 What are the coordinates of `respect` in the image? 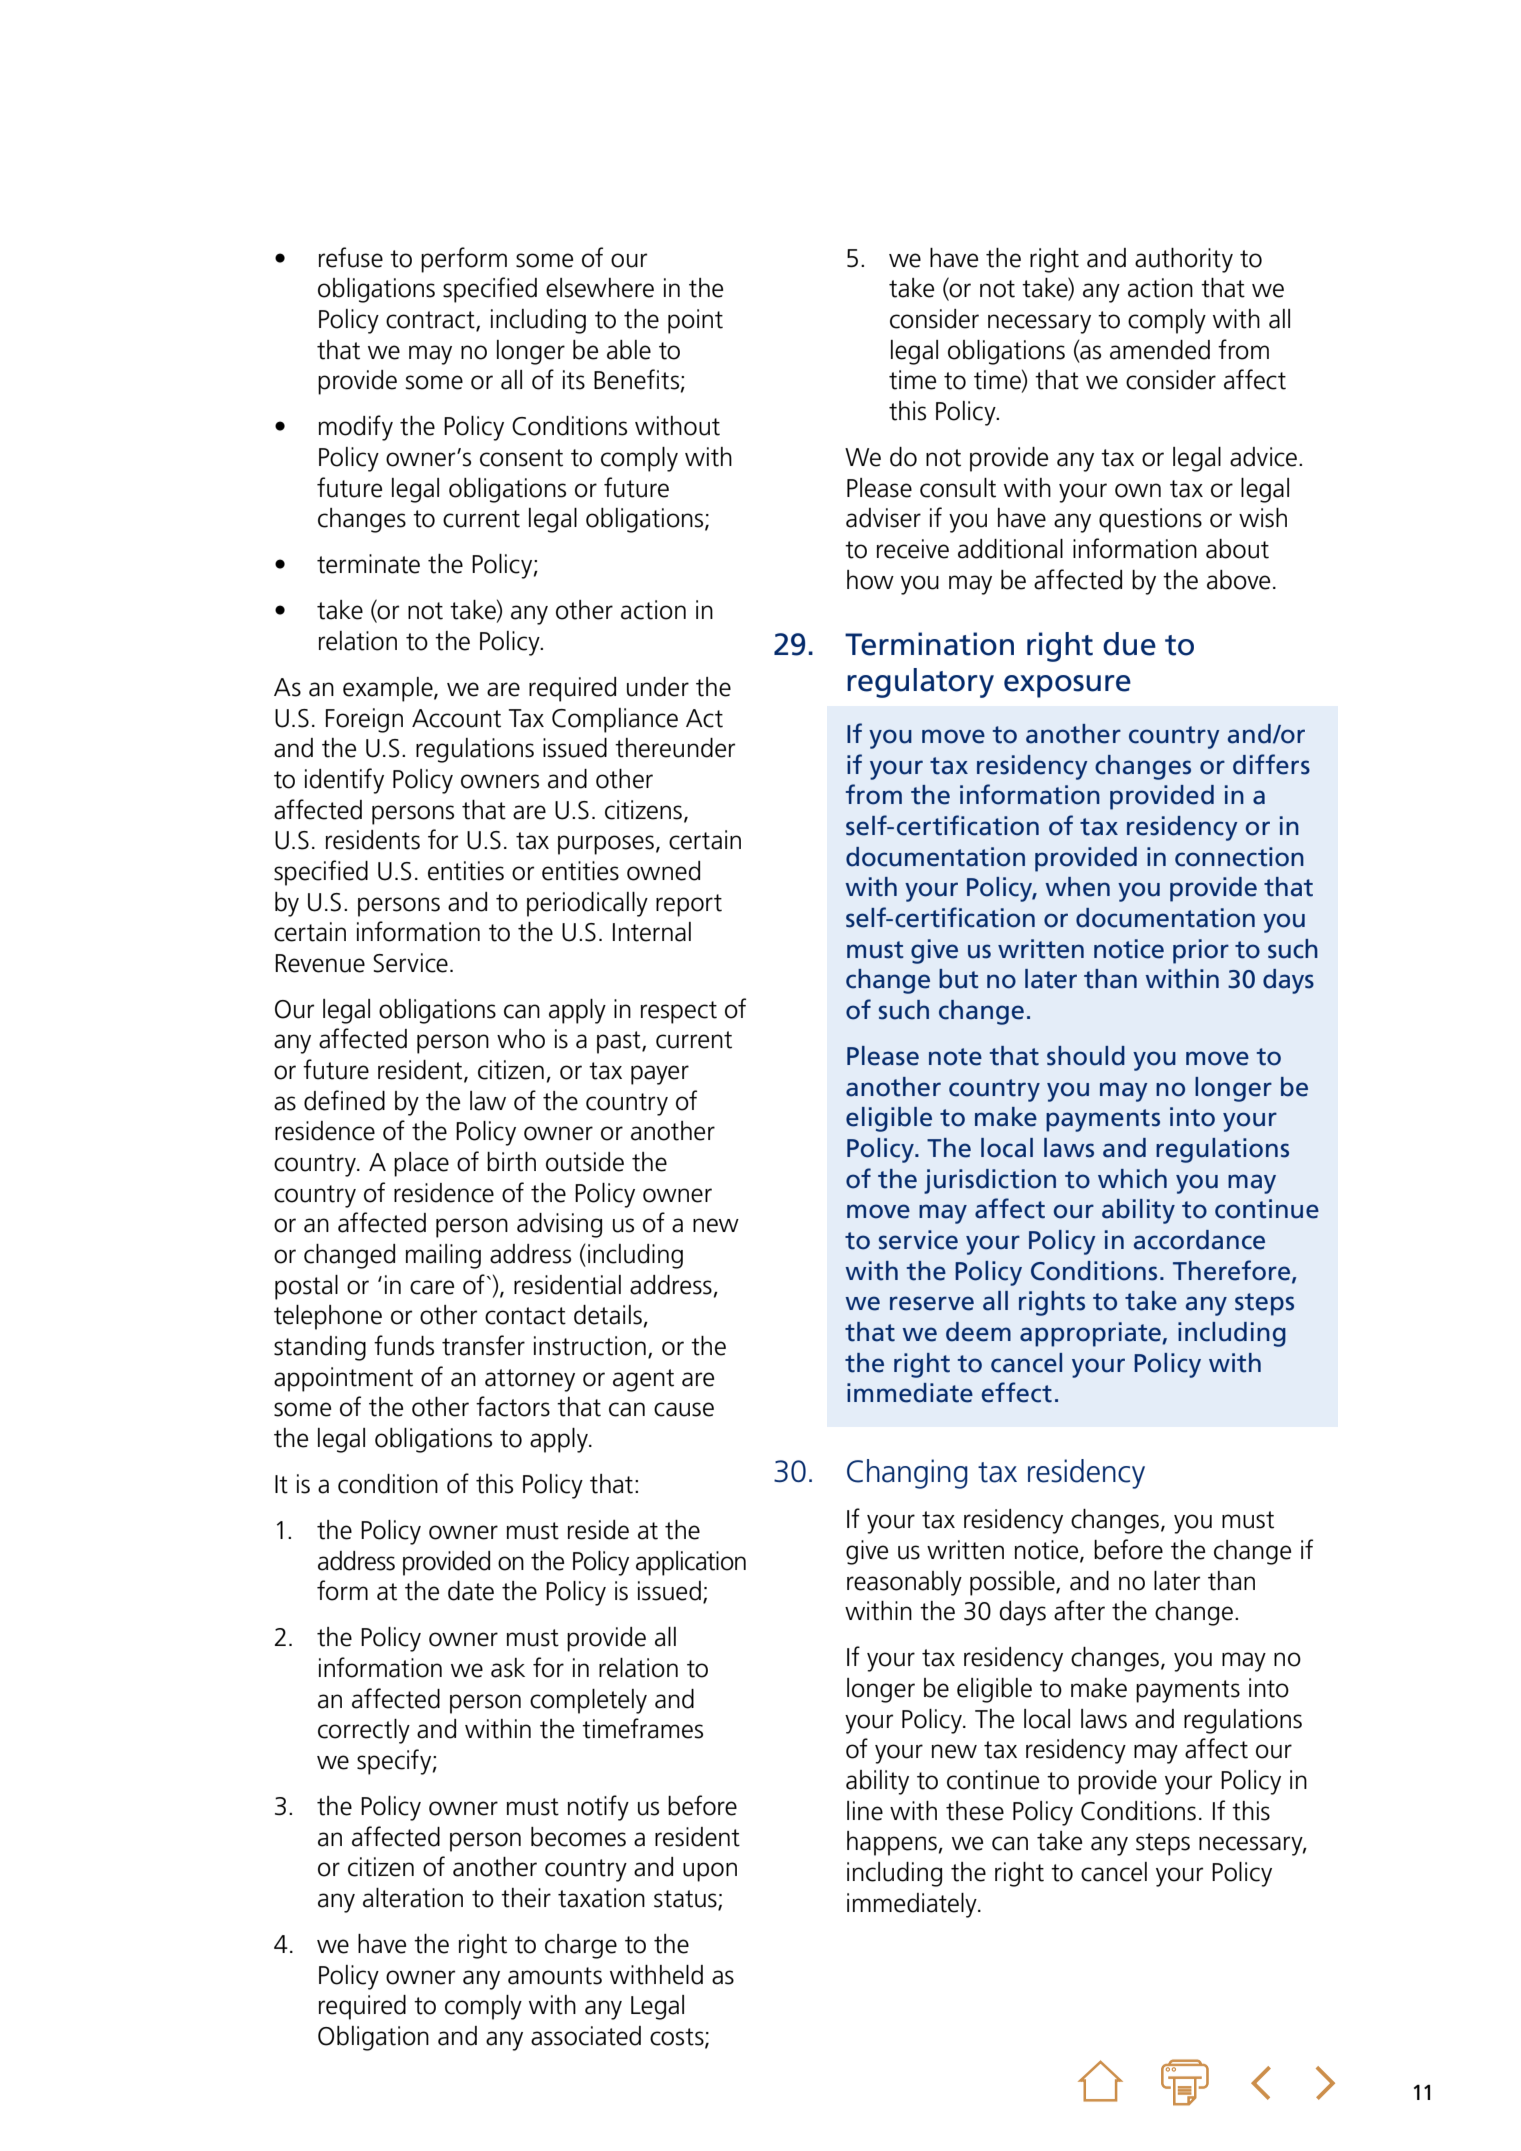 It's located at (679, 1012).
